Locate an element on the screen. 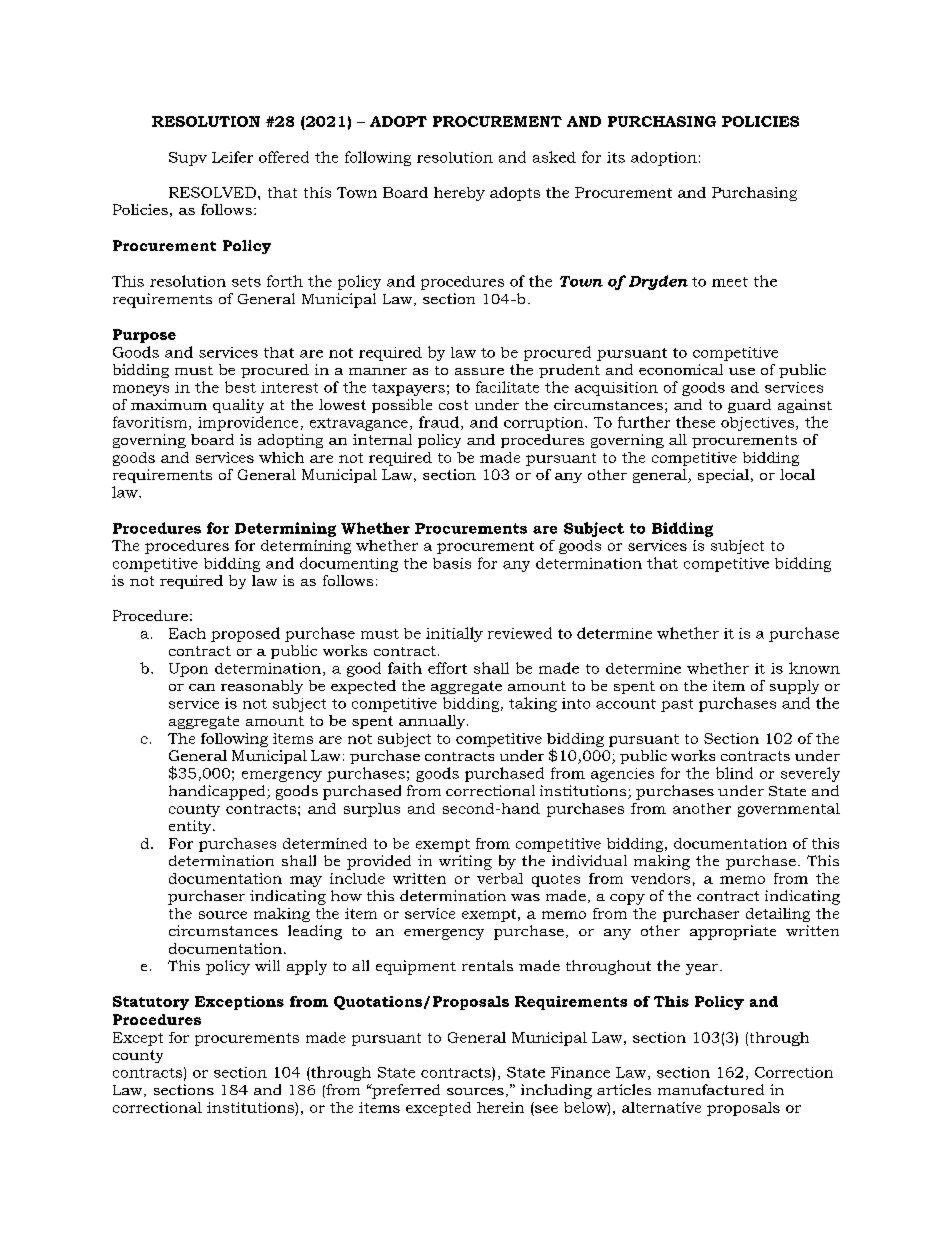 This screenshot has width=952, height=1233. herein is located at coordinates (500, 1107).
